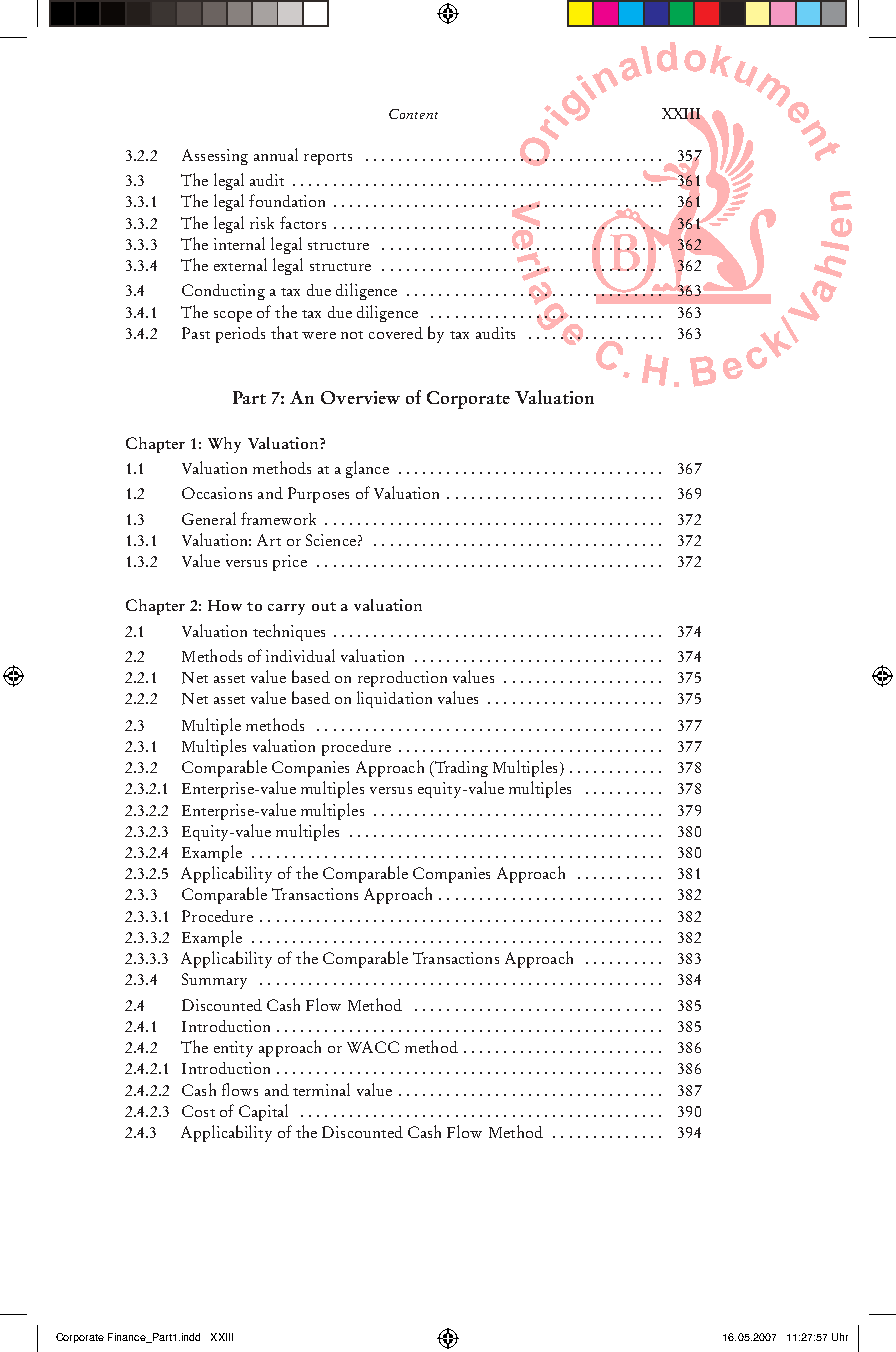  I want to click on reports, so click(328, 159).
